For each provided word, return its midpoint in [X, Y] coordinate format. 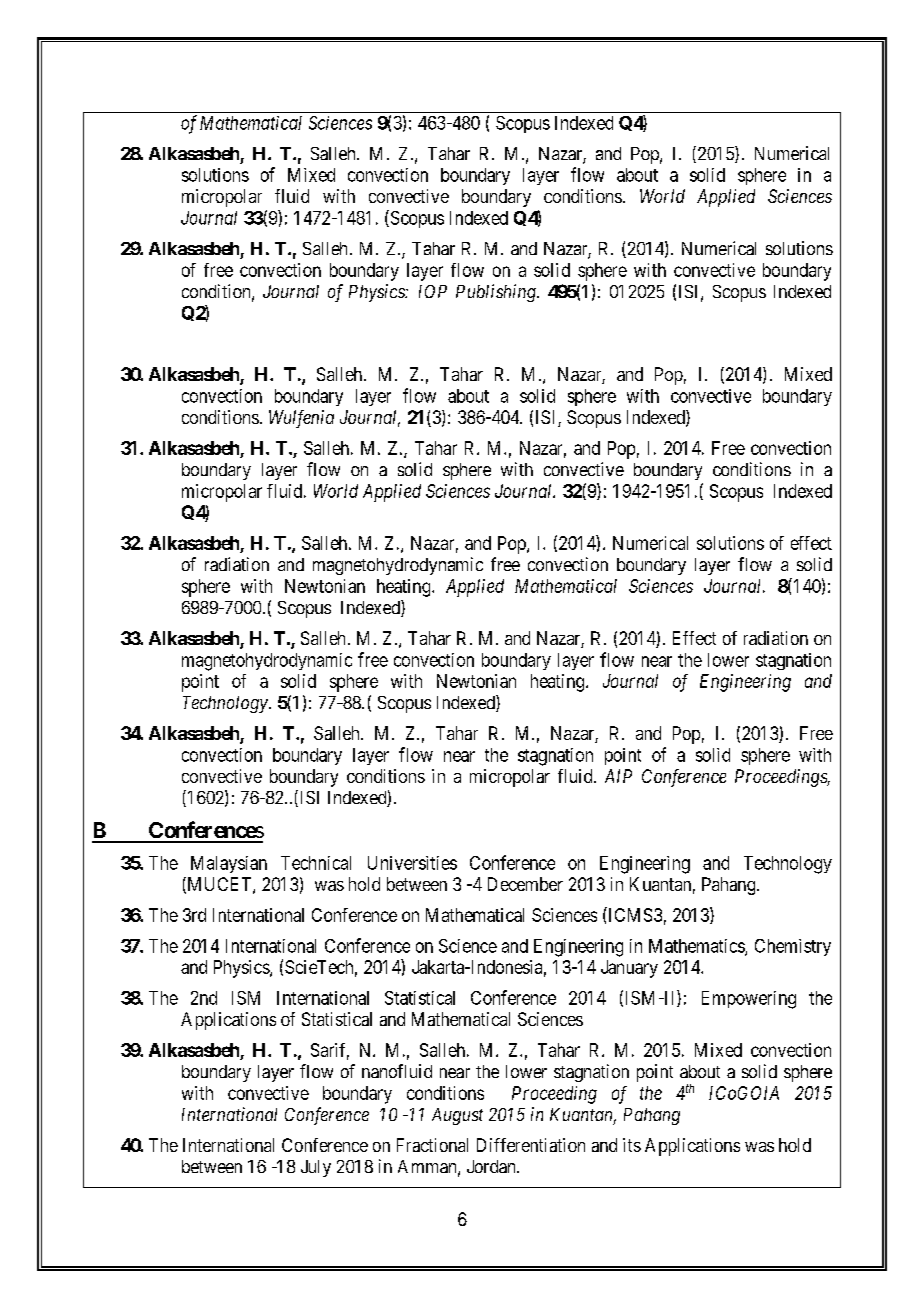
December [525, 884]
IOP [433, 291]
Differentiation [531, 1145]
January [629, 969]
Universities [412, 863]
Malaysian [229, 864]
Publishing [497, 293]
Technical [316, 863]
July [316, 1168]
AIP [618, 776]
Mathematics [697, 947]
